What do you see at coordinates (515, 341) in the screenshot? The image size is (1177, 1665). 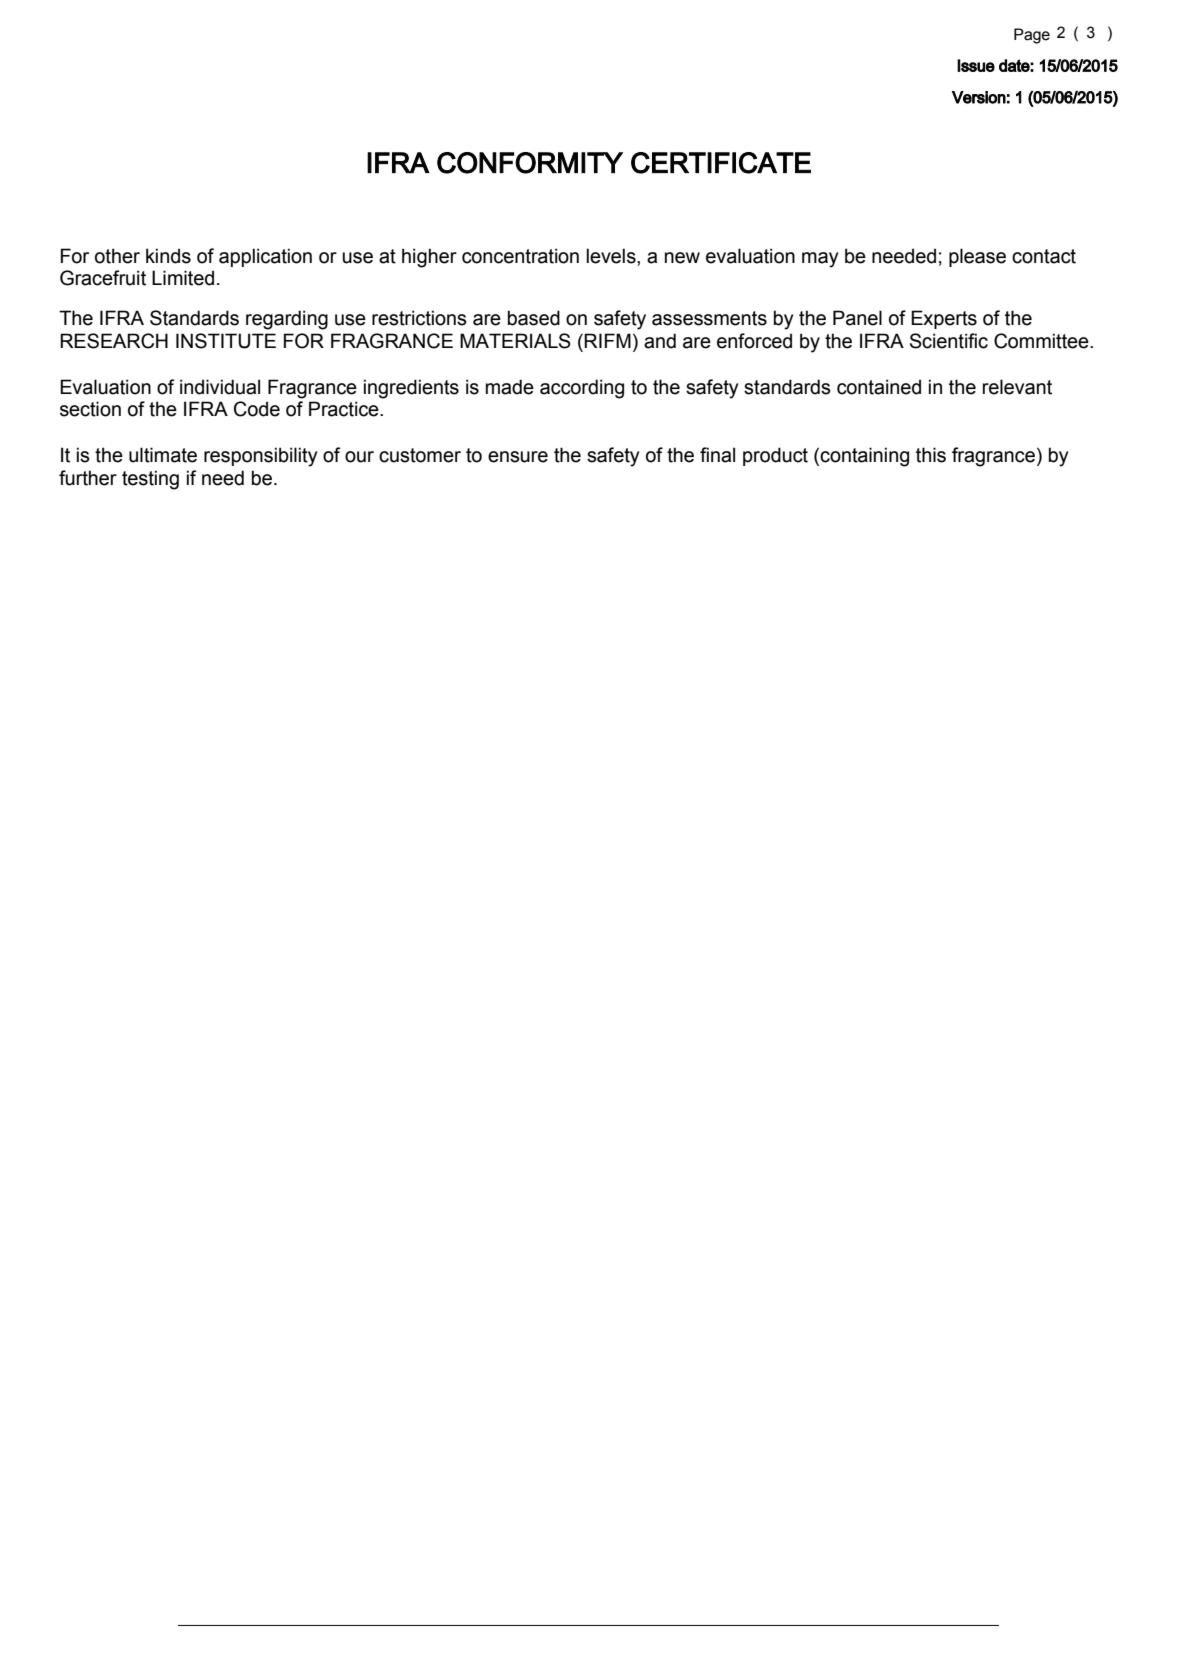 I see `MATERIALS` at bounding box center [515, 341].
